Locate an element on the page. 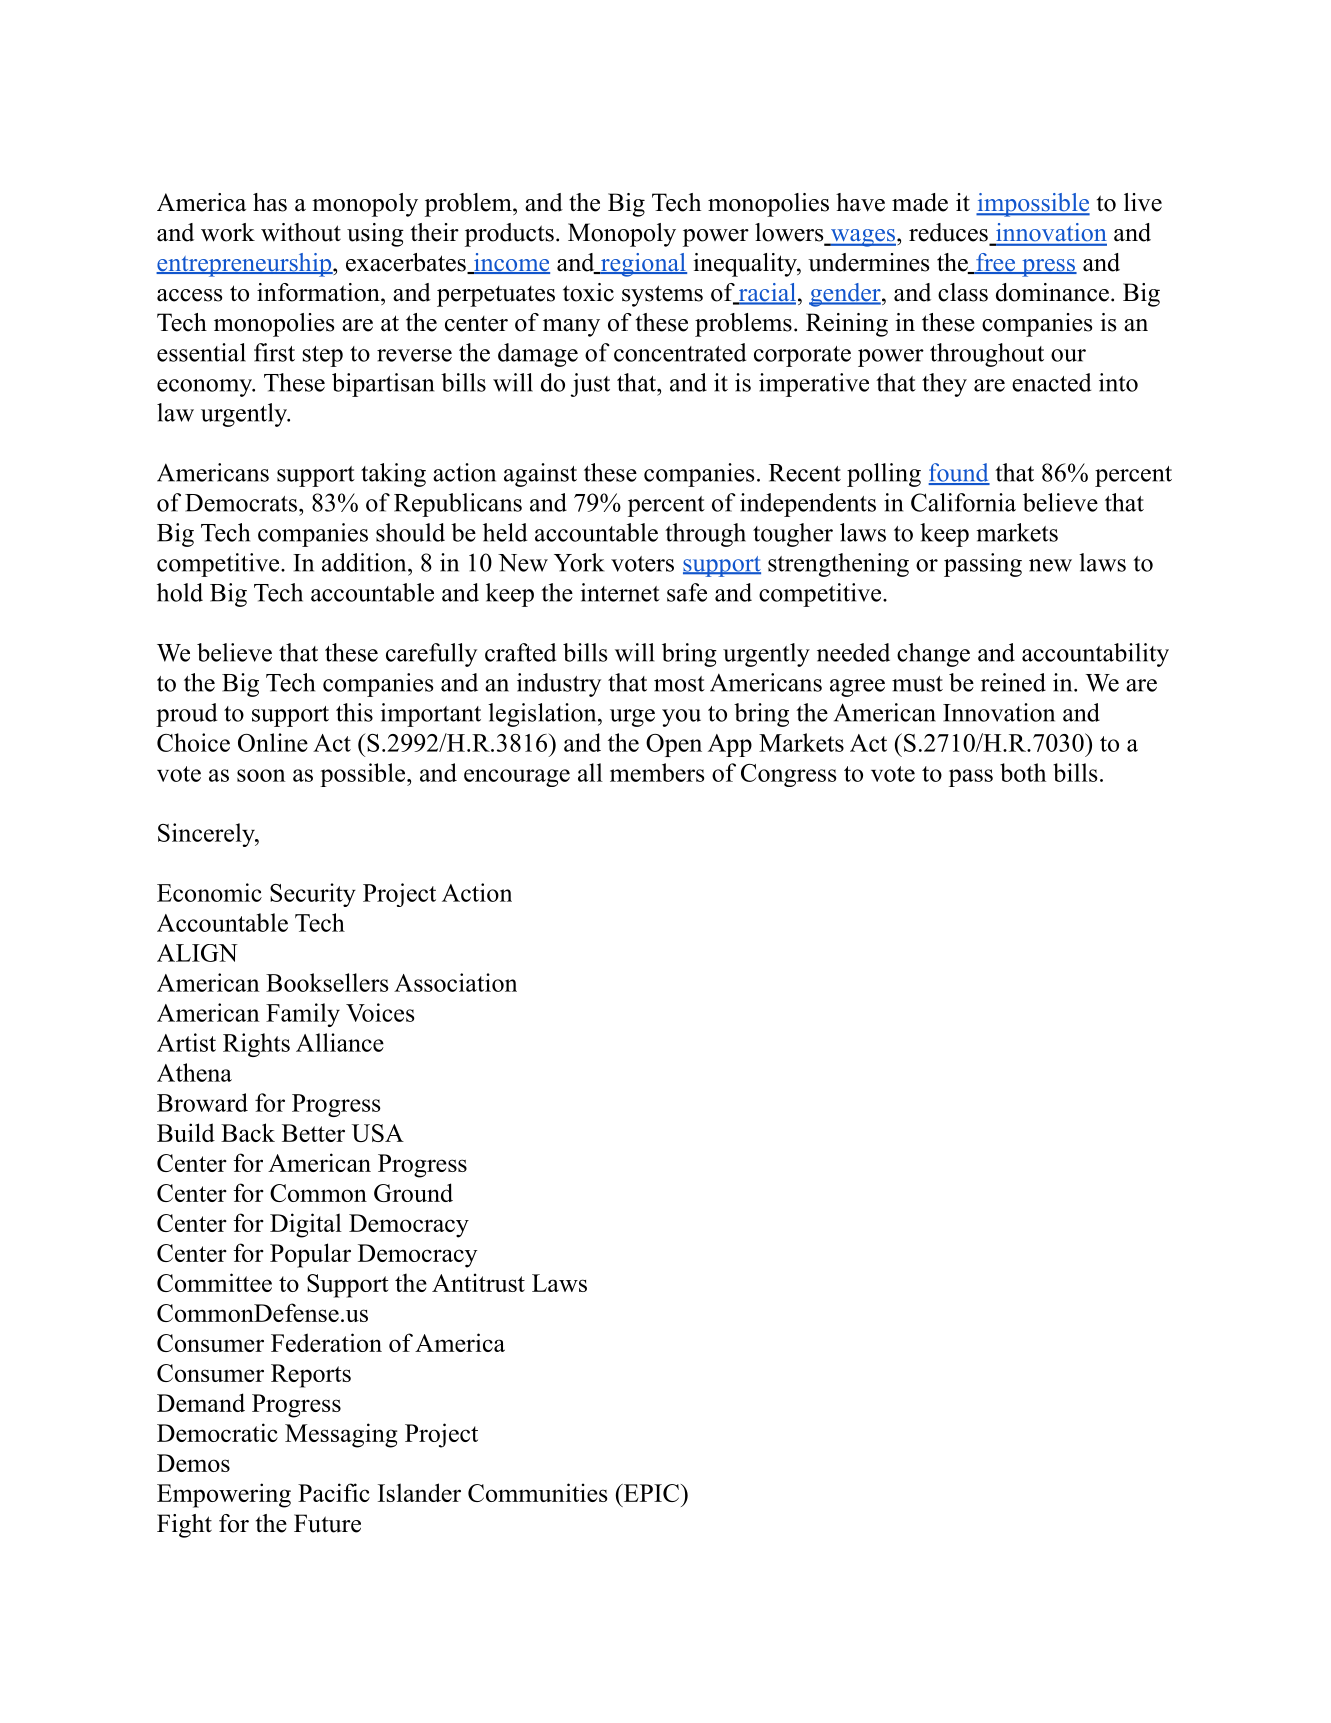 This image has width=1331, height=1723. Online is located at coordinates (273, 742).
